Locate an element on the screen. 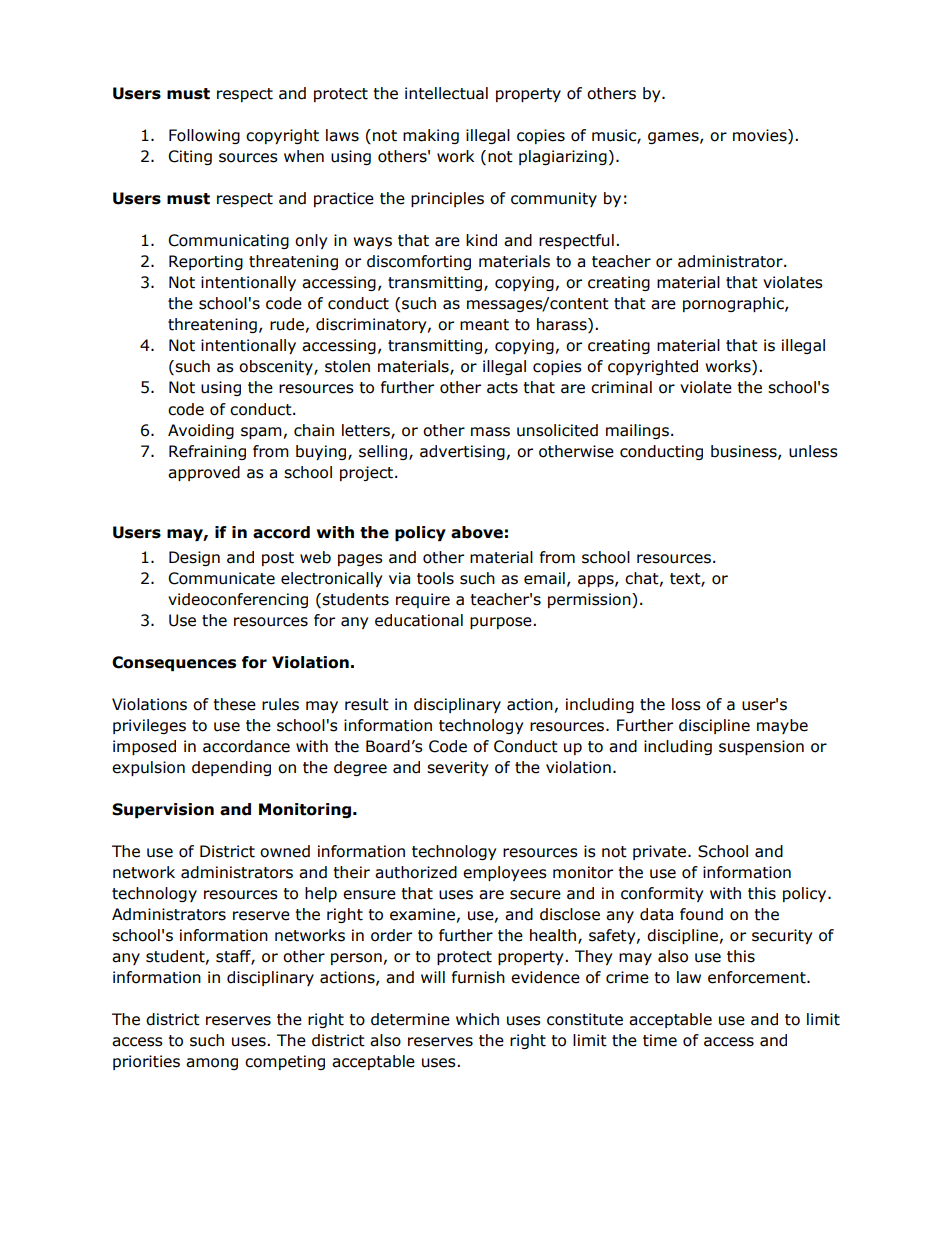 The height and width of the screenshot is (1233, 952). among is located at coordinates (212, 1064).
